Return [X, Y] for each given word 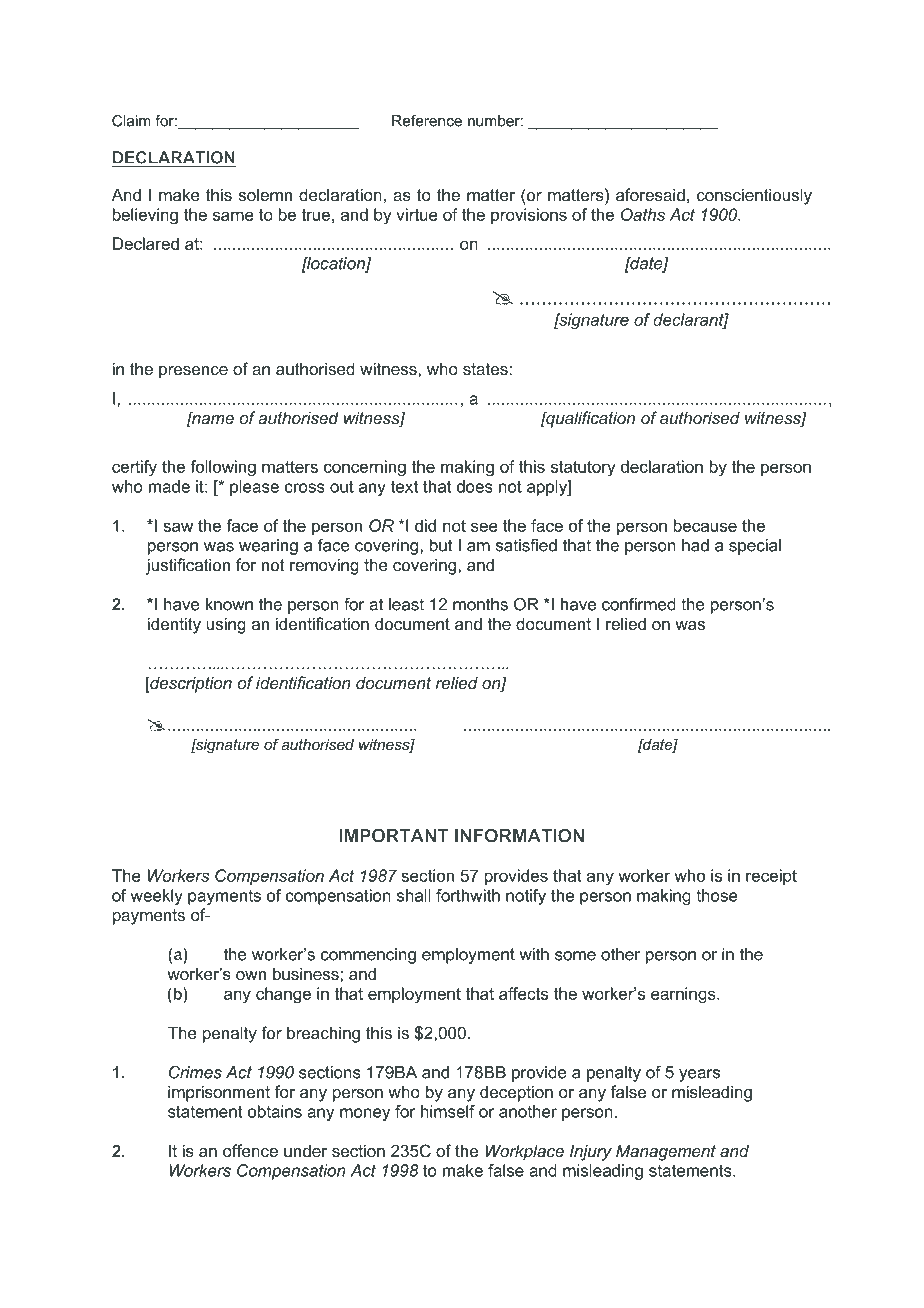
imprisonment [219, 1093]
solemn [265, 194]
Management [666, 1152]
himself [448, 1111]
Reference [427, 121]
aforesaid [650, 194]
